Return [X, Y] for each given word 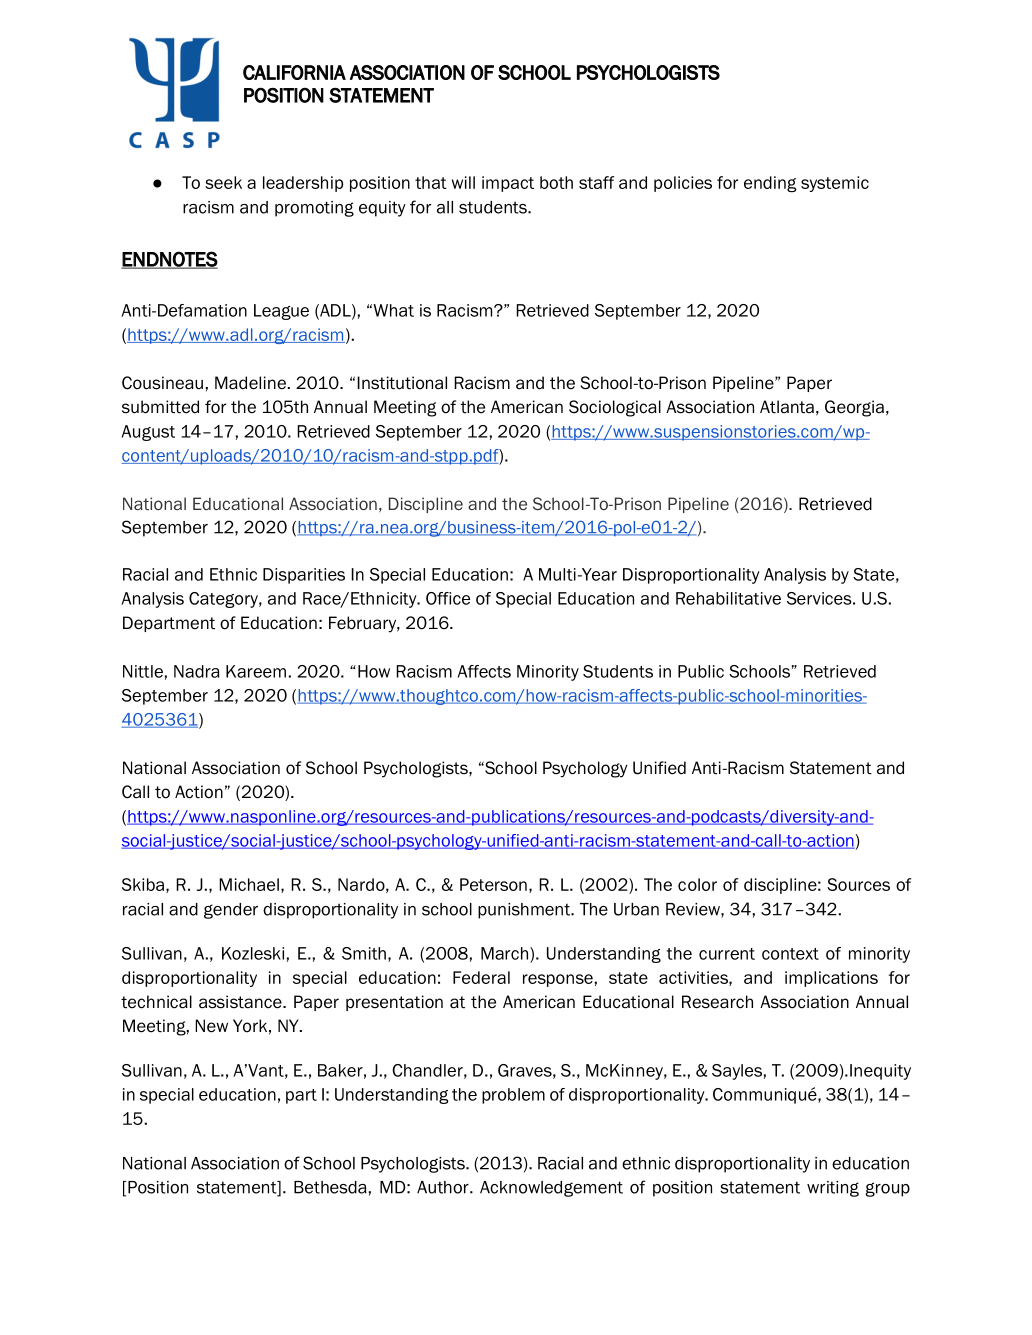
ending [770, 184]
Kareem [256, 671]
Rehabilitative [728, 598]
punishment [525, 911]
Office [448, 598]
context [790, 954]
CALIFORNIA [294, 72]
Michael [249, 884]
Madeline [250, 383]
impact [508, 184]
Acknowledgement [551, 1189]
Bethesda [330, 1187]
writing [833, 1189]
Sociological [615, 408]
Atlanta [787, 407]
